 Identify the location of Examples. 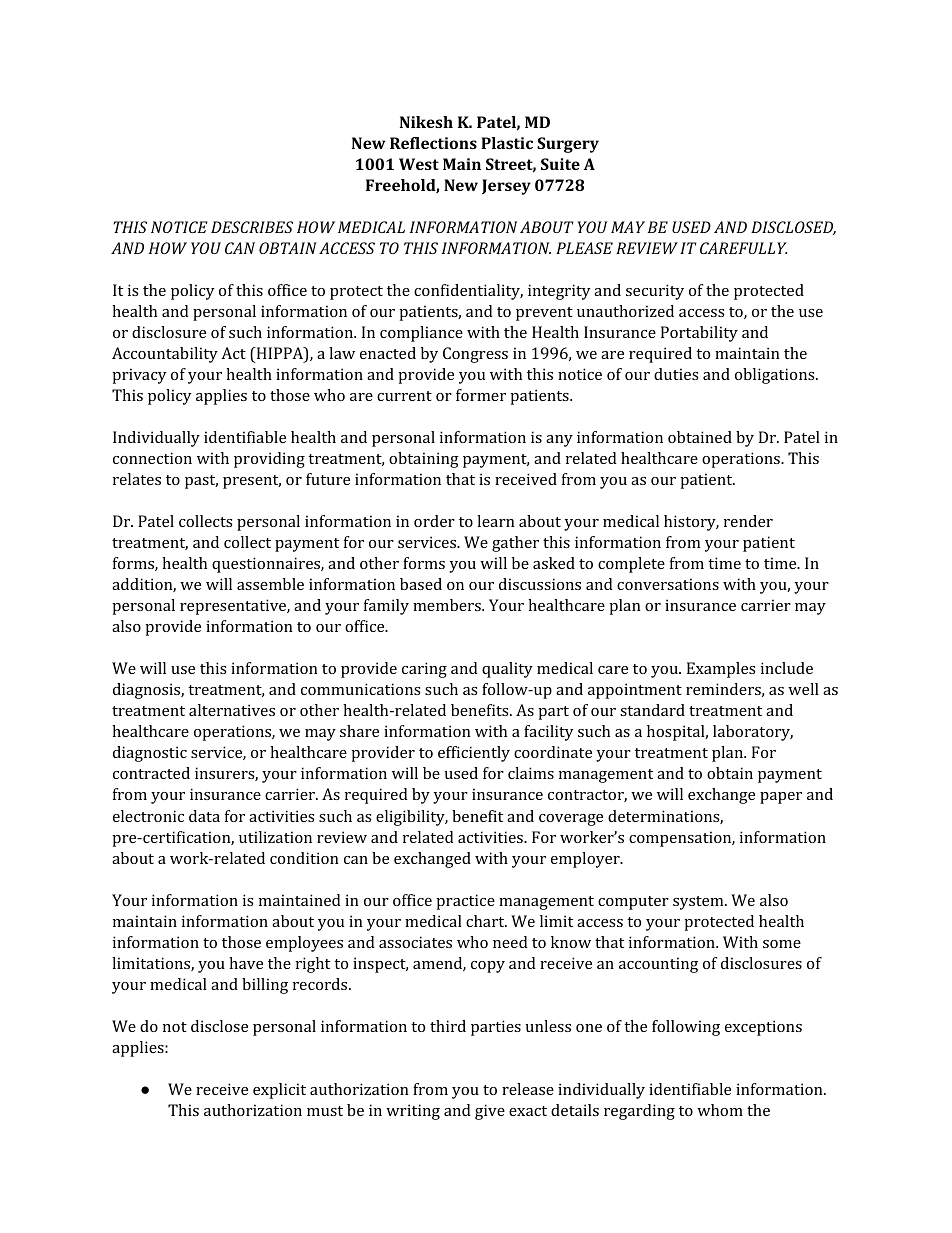
(721, 670).
